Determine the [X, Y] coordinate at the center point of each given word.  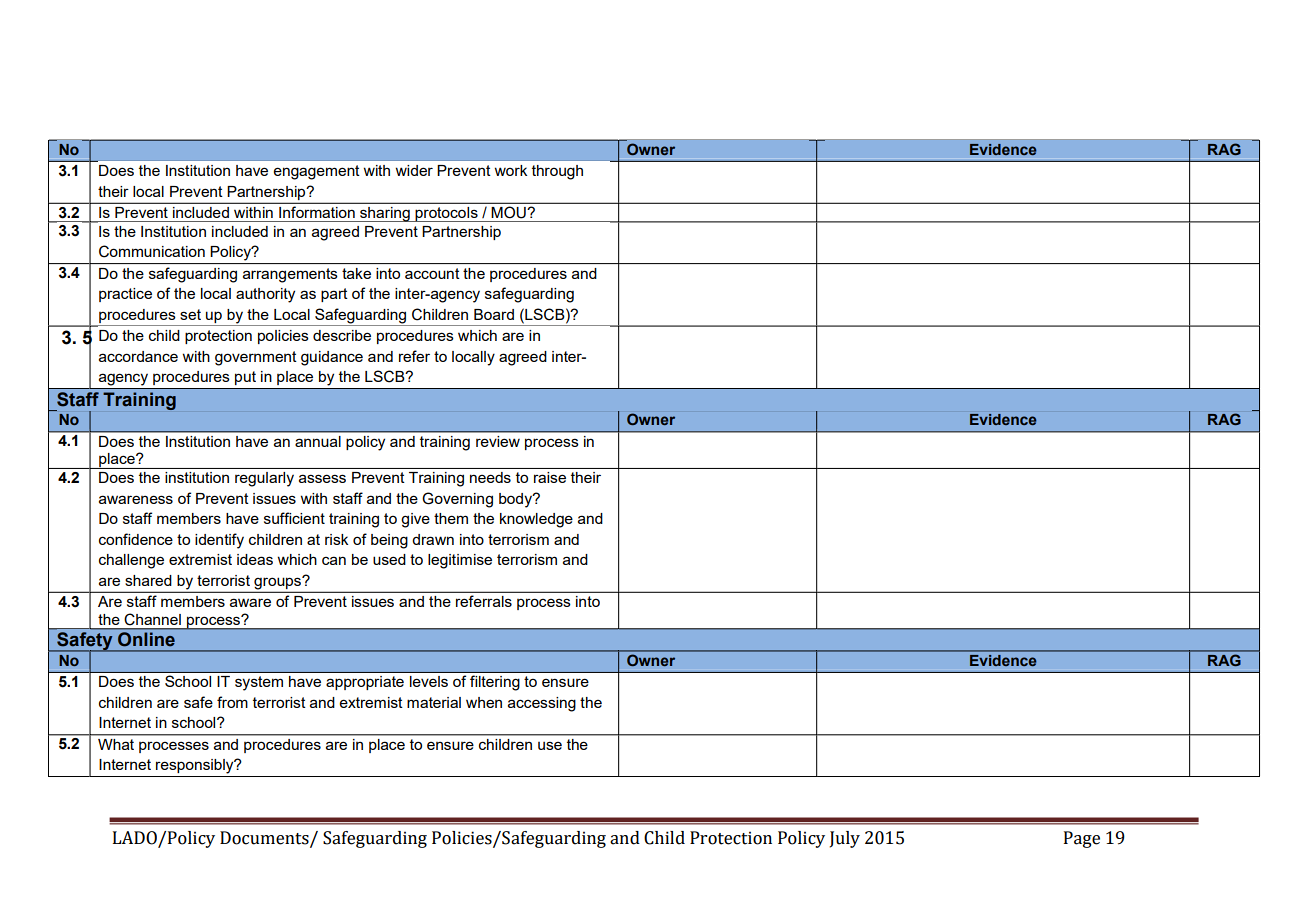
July [845, 839]
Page [1082, 839]
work [510, 170]
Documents [265, 838]
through [557, 172]
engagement [317, 172]
